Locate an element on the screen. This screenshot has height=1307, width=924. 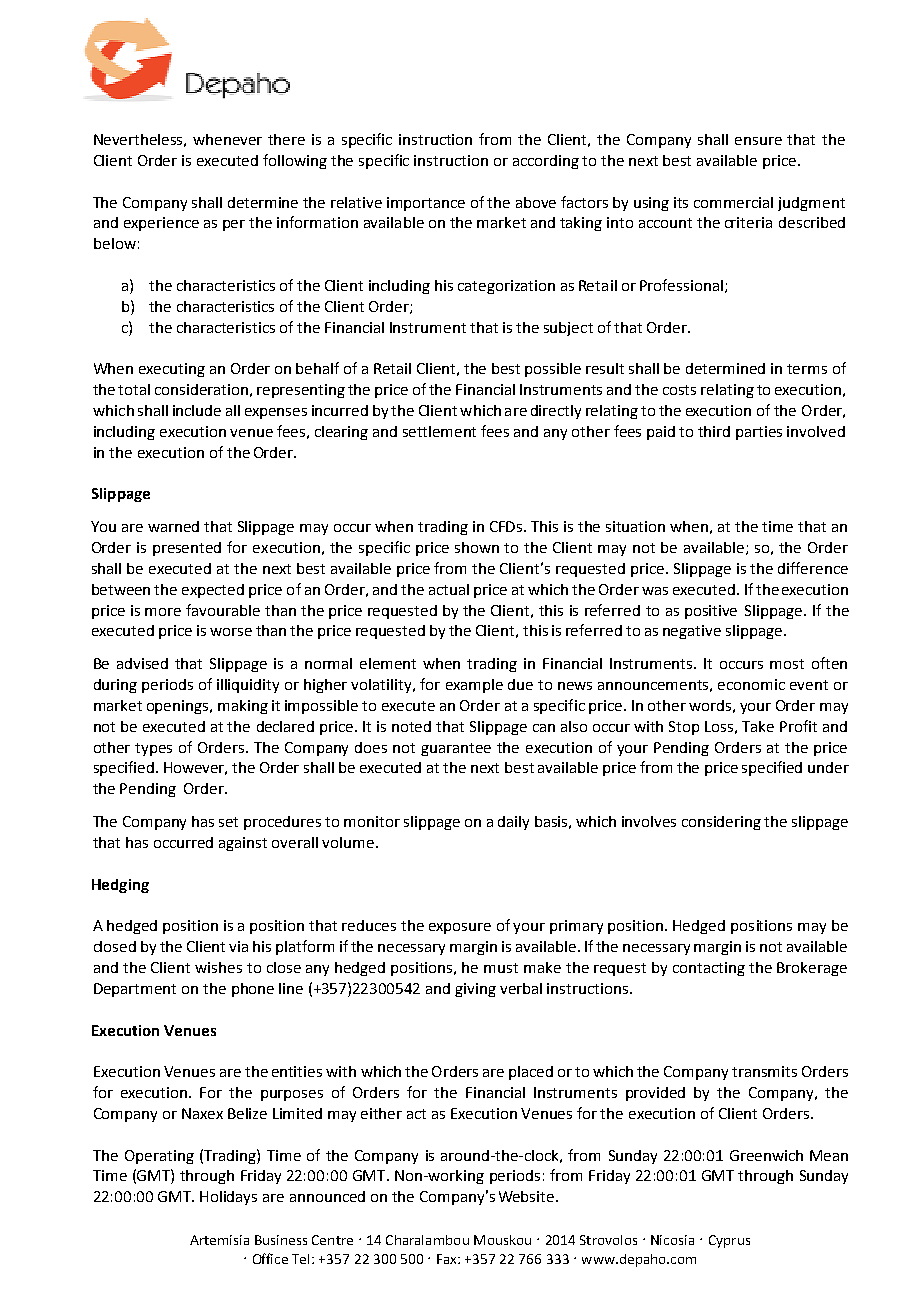
importance is located at coordinates (426, 204).
